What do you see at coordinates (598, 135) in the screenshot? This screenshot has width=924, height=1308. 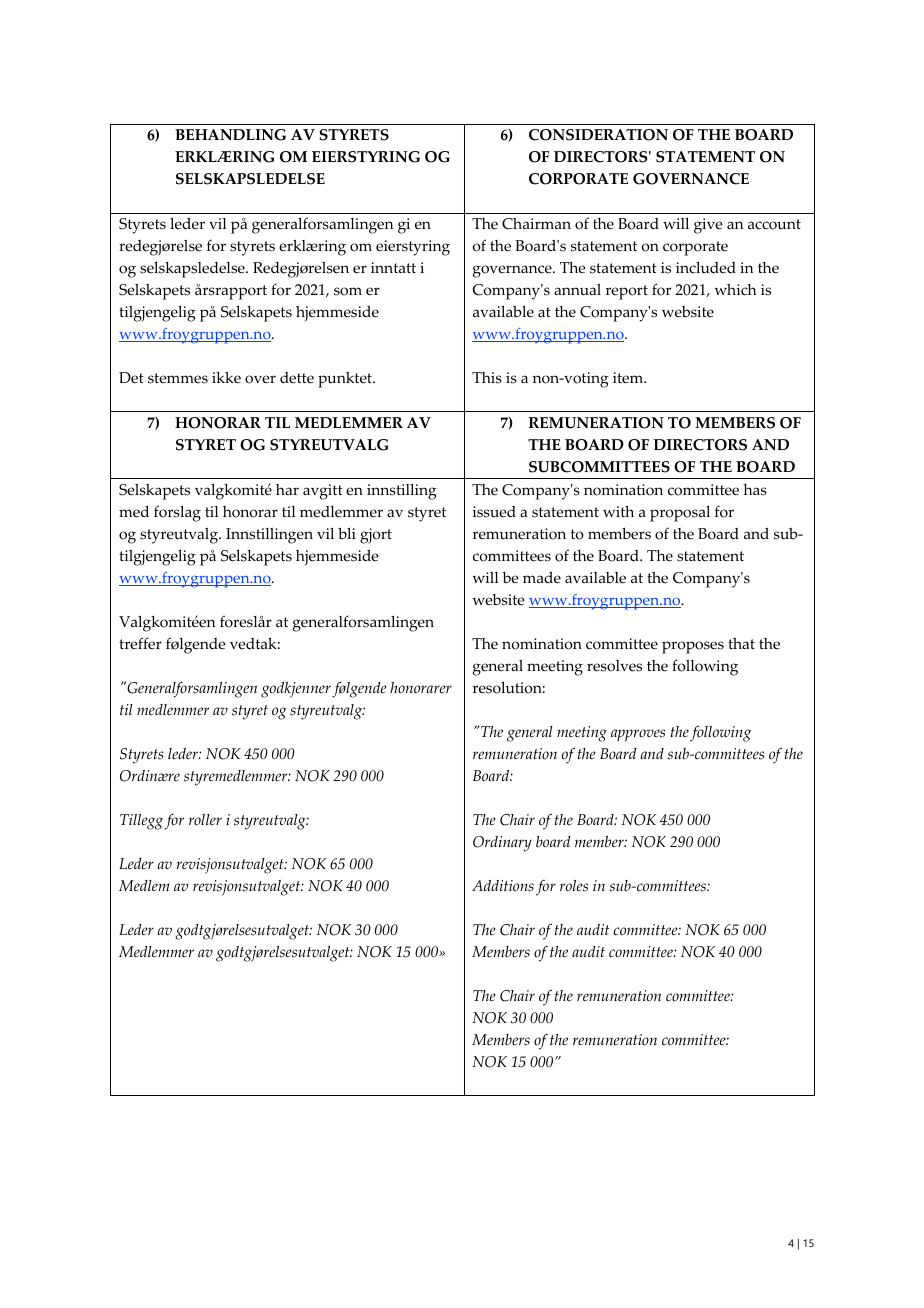 I see `CONSIDERATION` at bounding box center [598, 135].
